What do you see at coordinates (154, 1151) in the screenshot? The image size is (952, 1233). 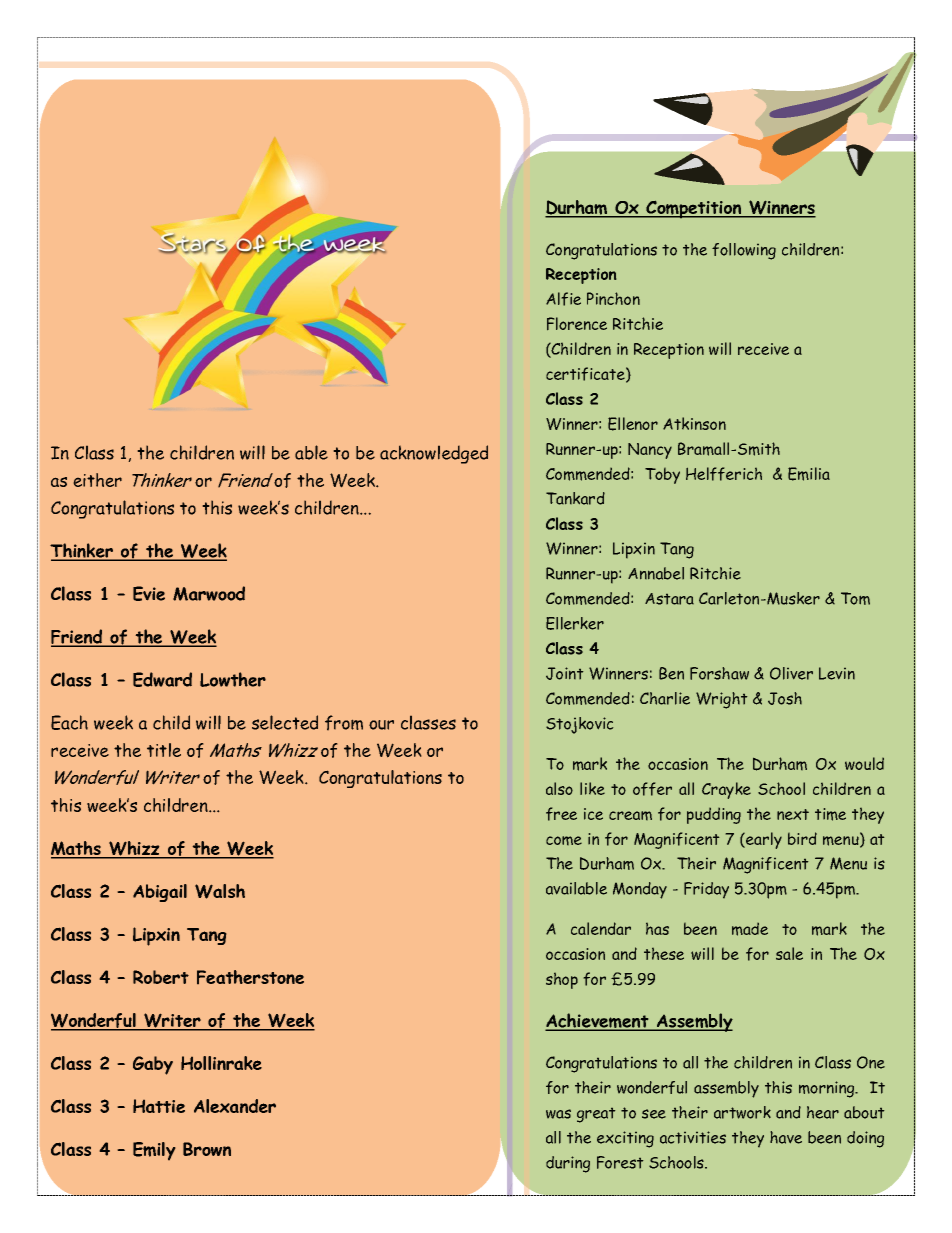 I see `Emily` at bounding box center [154, 1151].
